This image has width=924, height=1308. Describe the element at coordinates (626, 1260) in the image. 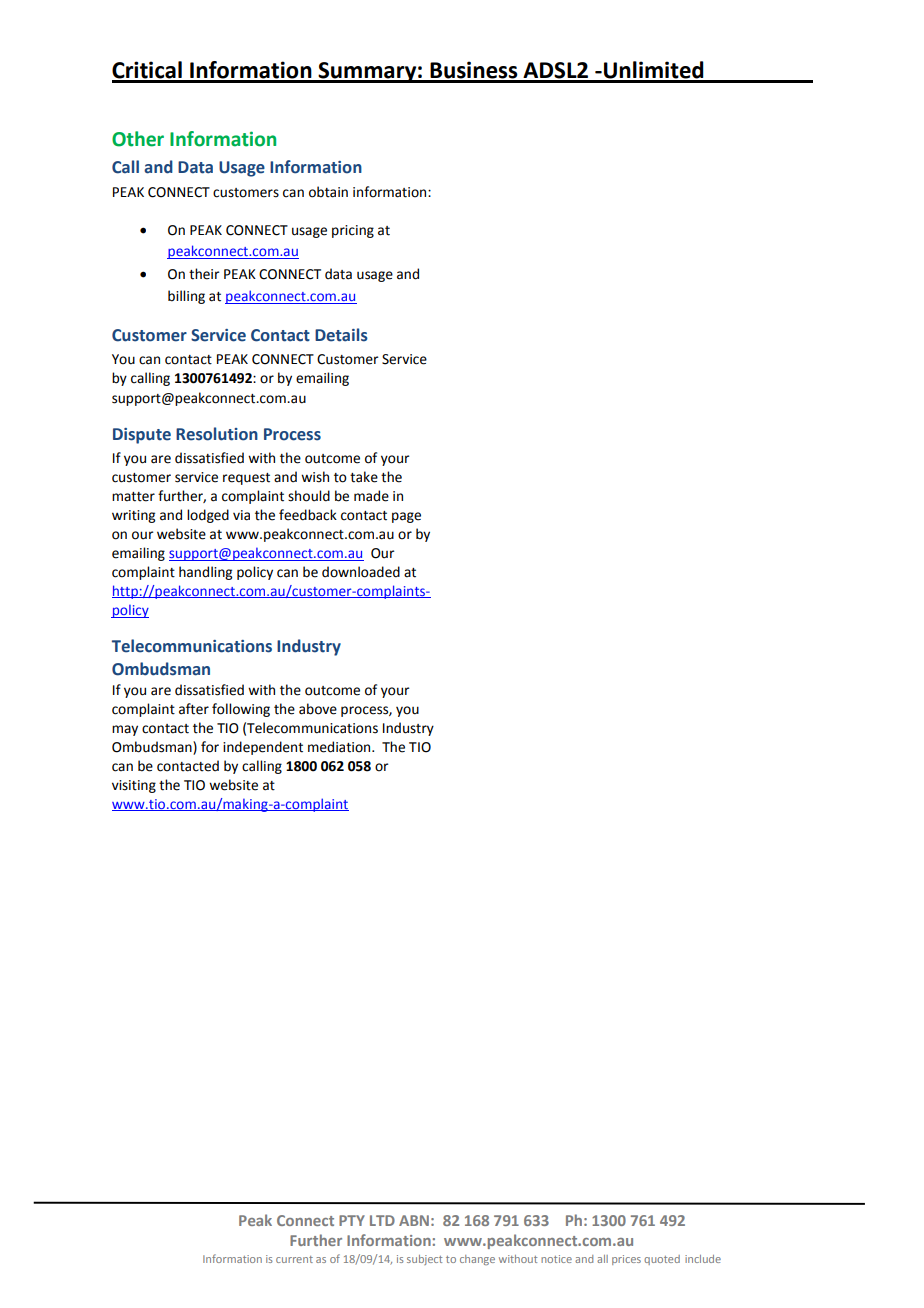

I see `prices` at that location.
